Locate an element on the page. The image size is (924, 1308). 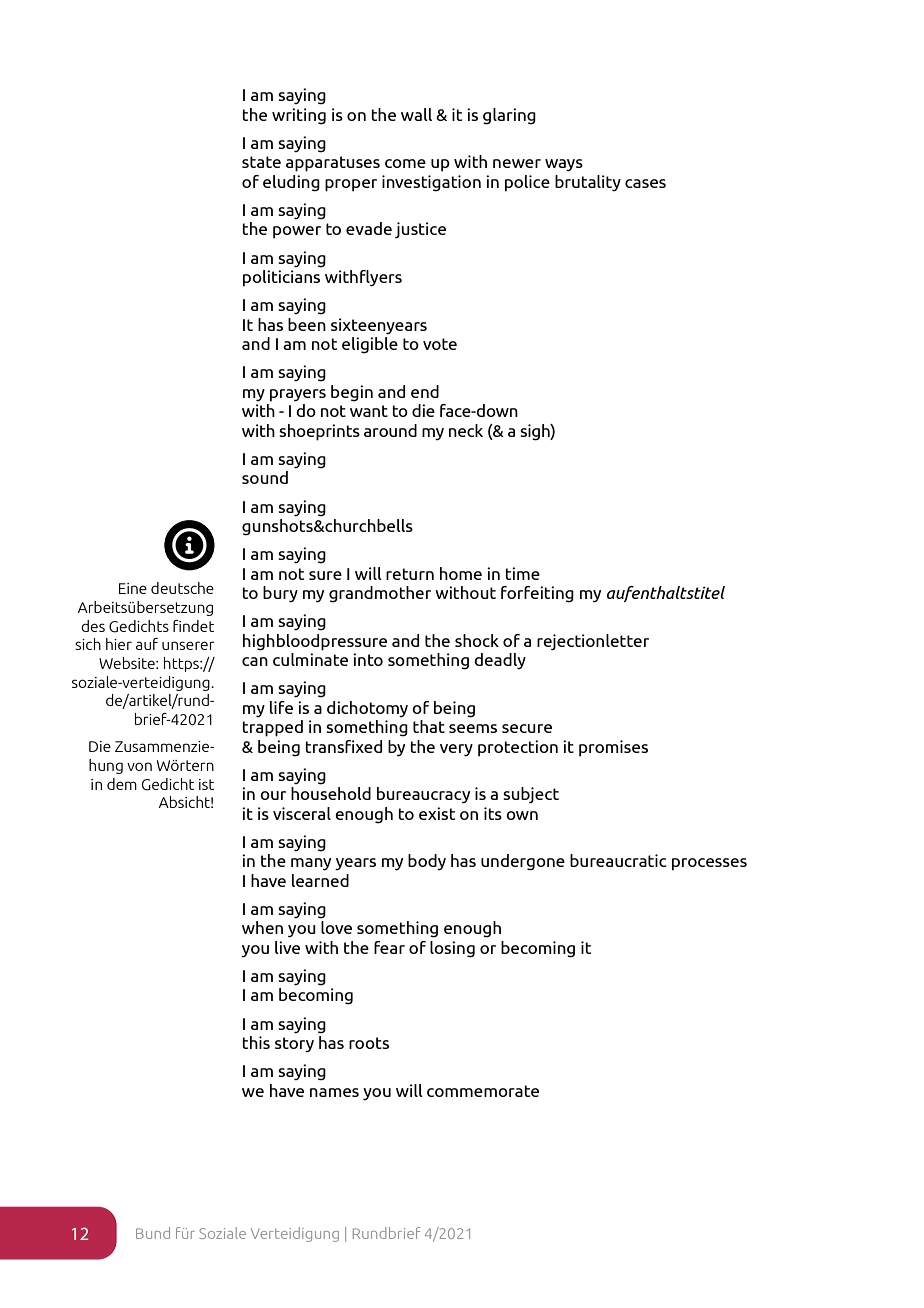
hier is located at coordinates (119, 644).
